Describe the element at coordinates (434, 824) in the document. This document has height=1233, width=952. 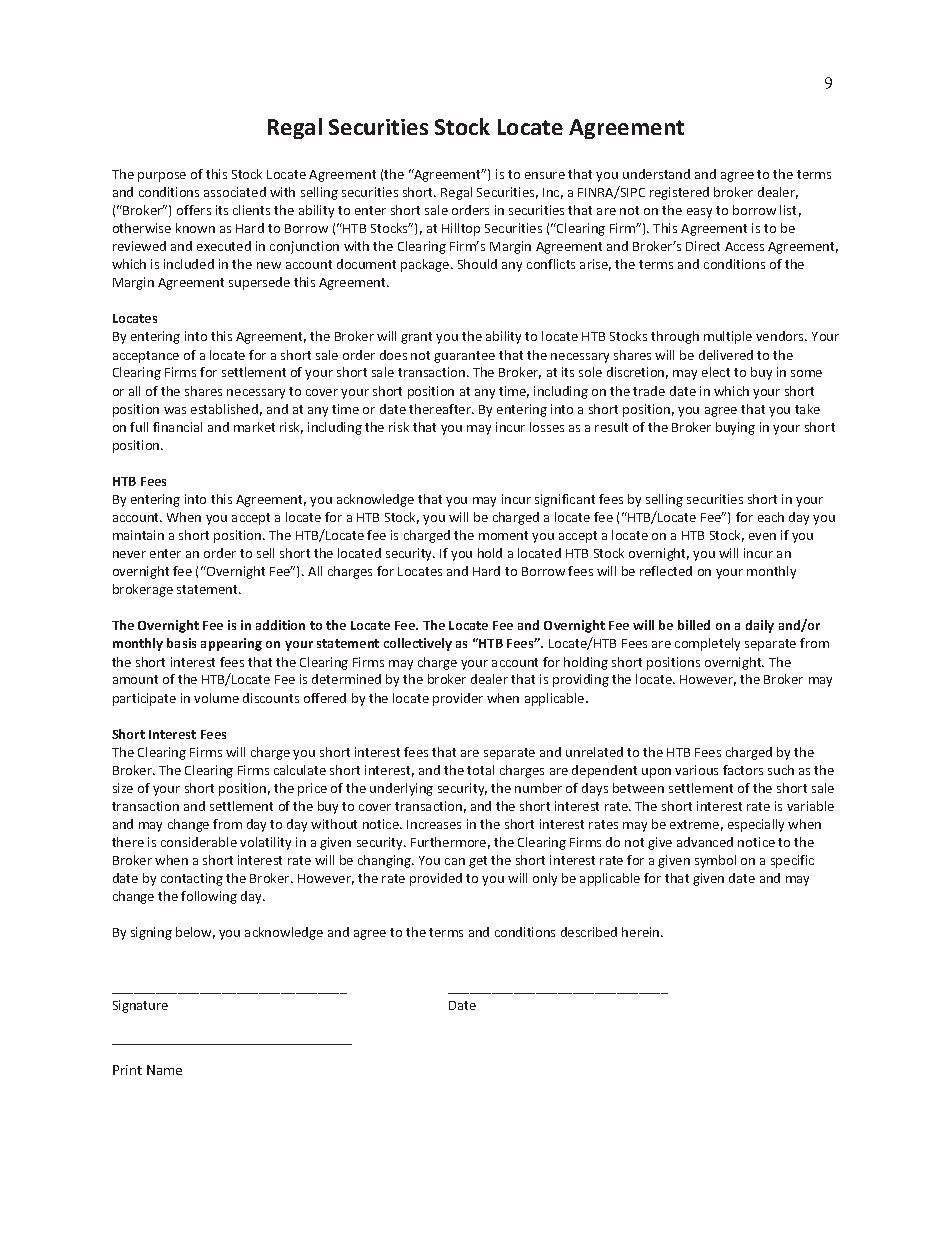
I see `Increases` at that location.
